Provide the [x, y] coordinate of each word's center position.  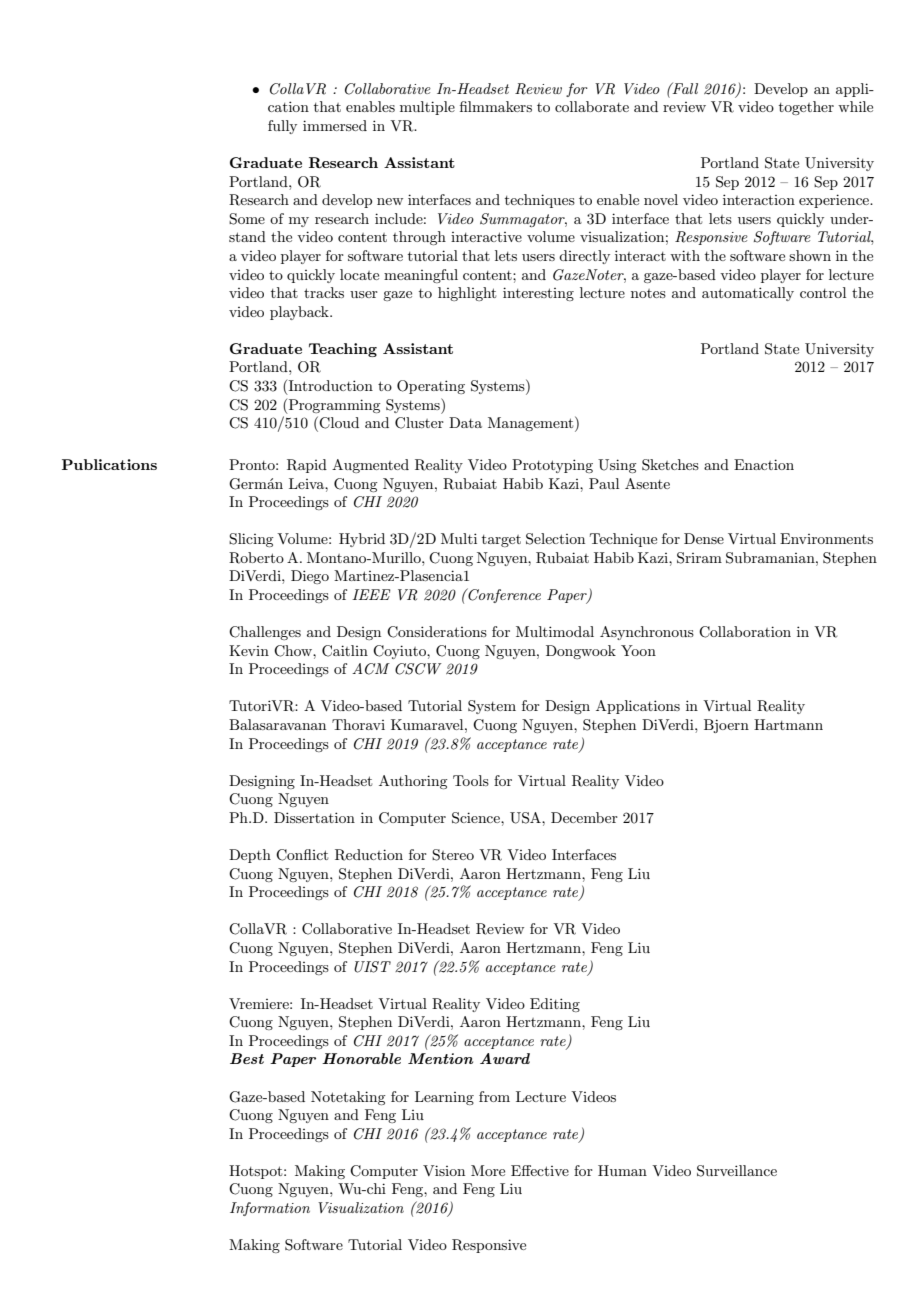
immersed [335, 125]
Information [270, 1209]
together [806, 108]
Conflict [302, 855]
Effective [540, 1170]
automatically [748, 294]
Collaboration [745, 632]
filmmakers [496, 106]
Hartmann [788, 724]
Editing [555, 1005]
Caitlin [345, 651]
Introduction [329, 387]
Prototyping [552, 466]
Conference [503, 595]
